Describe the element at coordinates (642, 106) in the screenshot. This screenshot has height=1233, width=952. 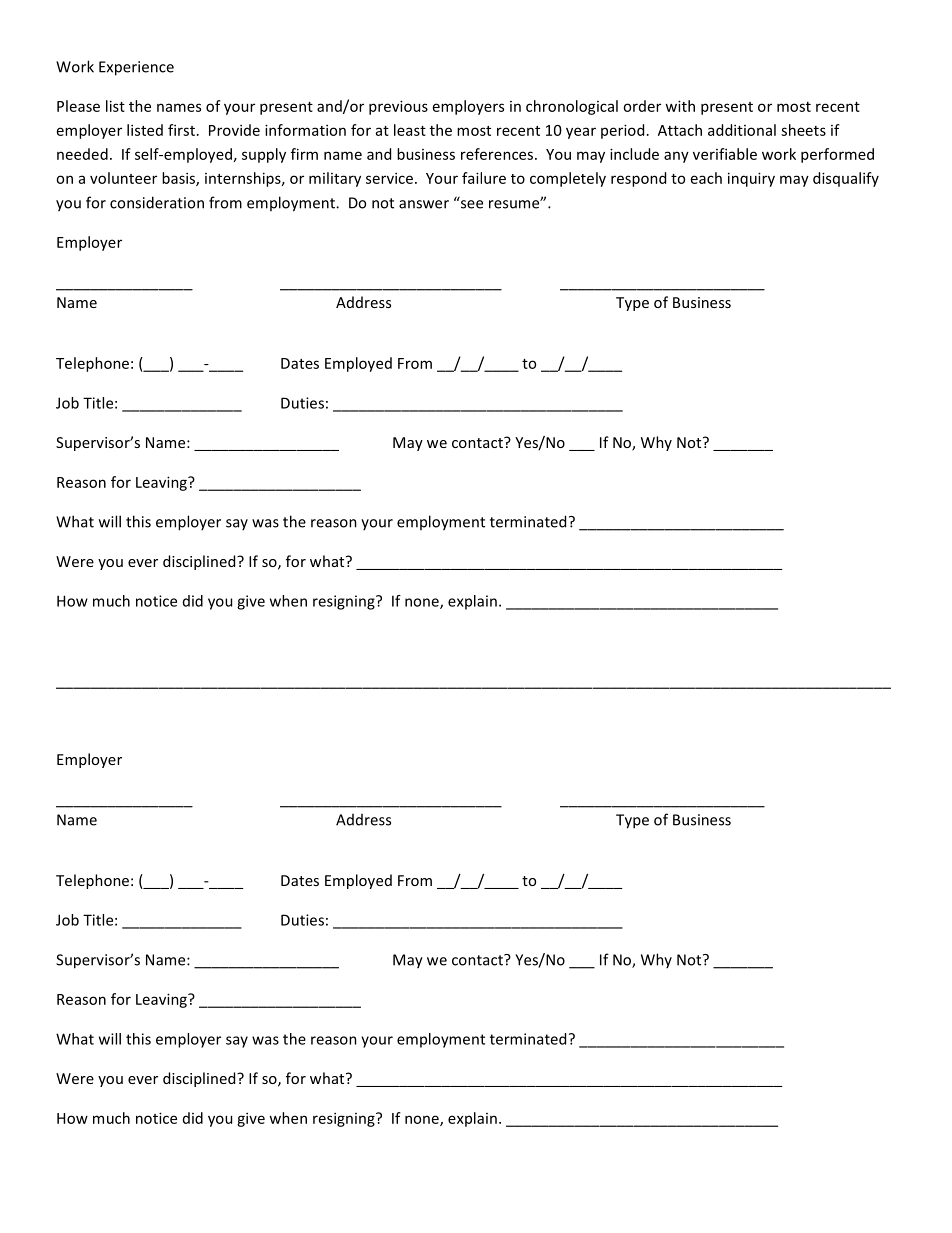
I see `order` at that location.
